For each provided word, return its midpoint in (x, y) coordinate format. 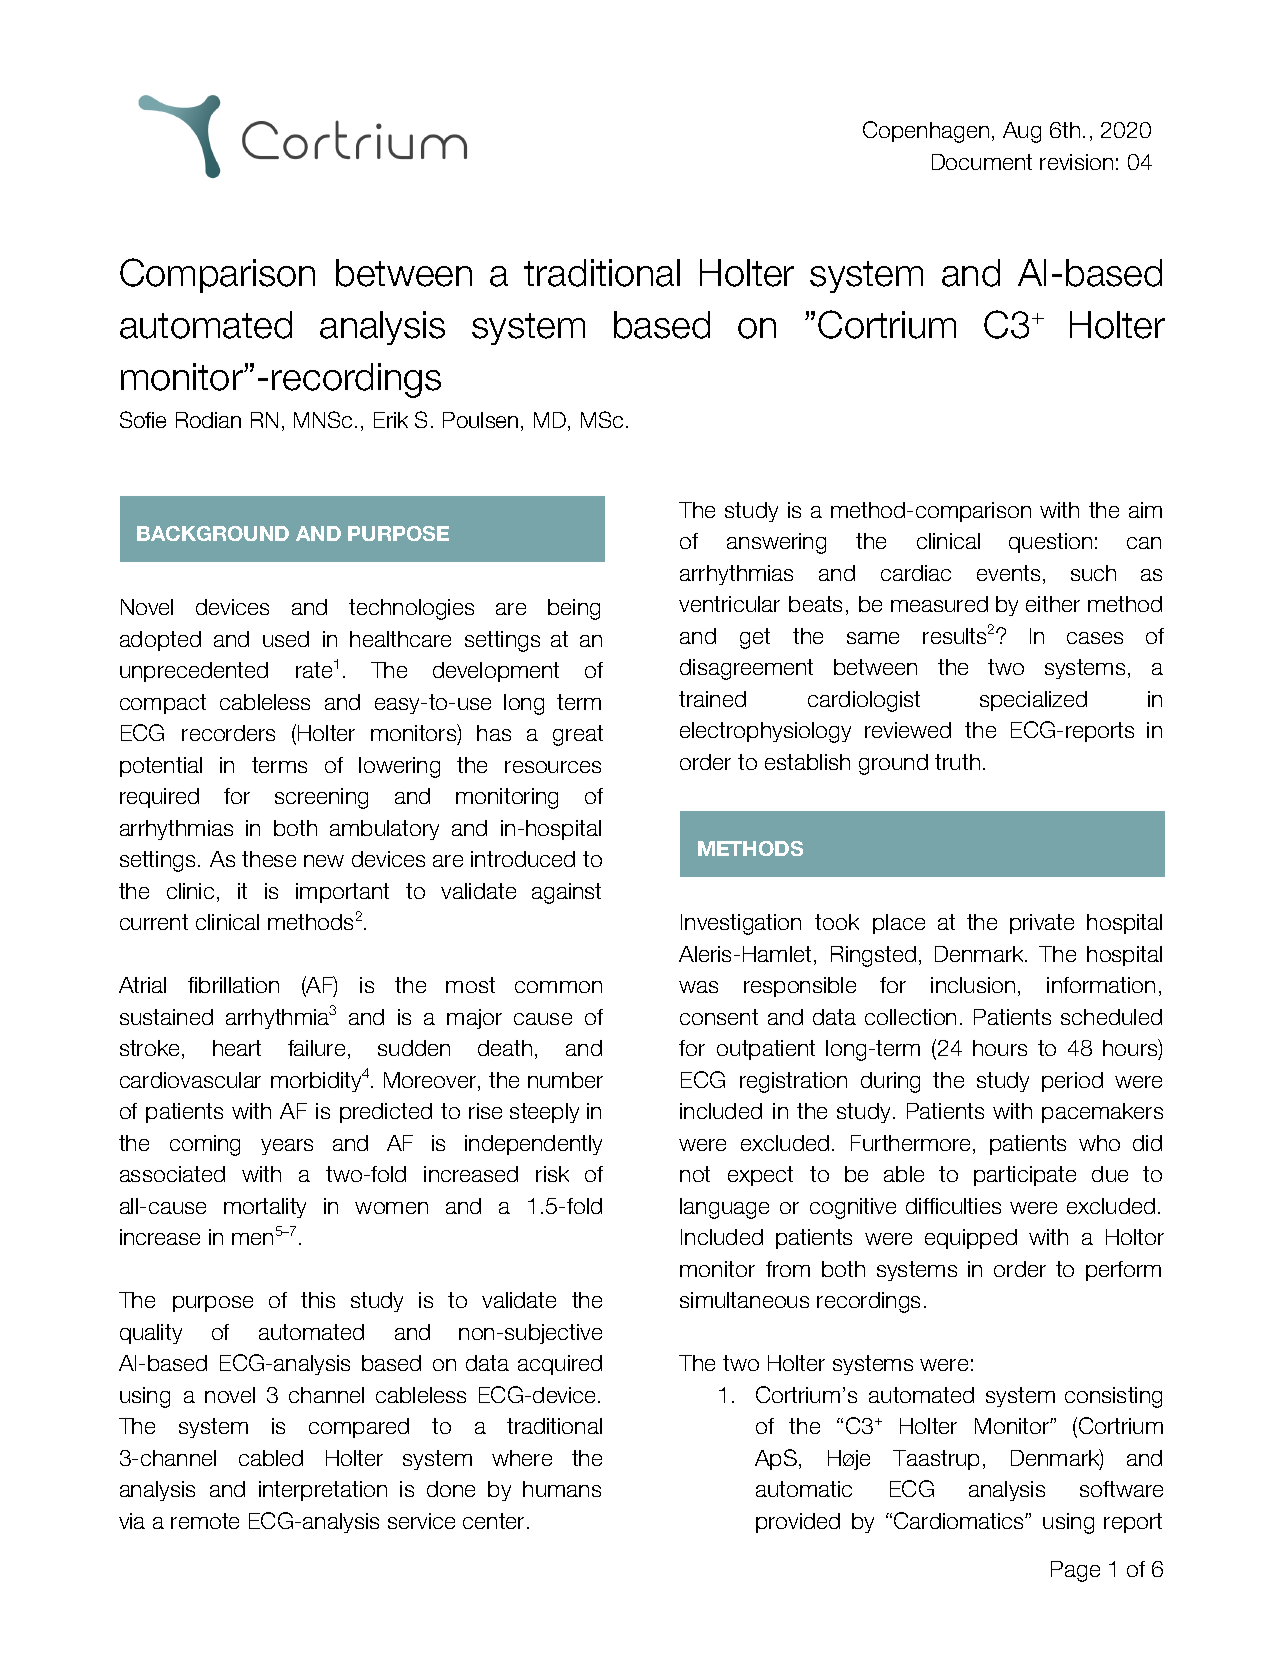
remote (205, 1521)
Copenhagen (926, 132)
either (1053, 604)
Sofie (143, 419)
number (565, 1080)
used (286, 639)
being (574, 609)
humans (562, 1489)
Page (1075, 1571)
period (1072, 1082)
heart (237, 1048)
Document (982, 162)
